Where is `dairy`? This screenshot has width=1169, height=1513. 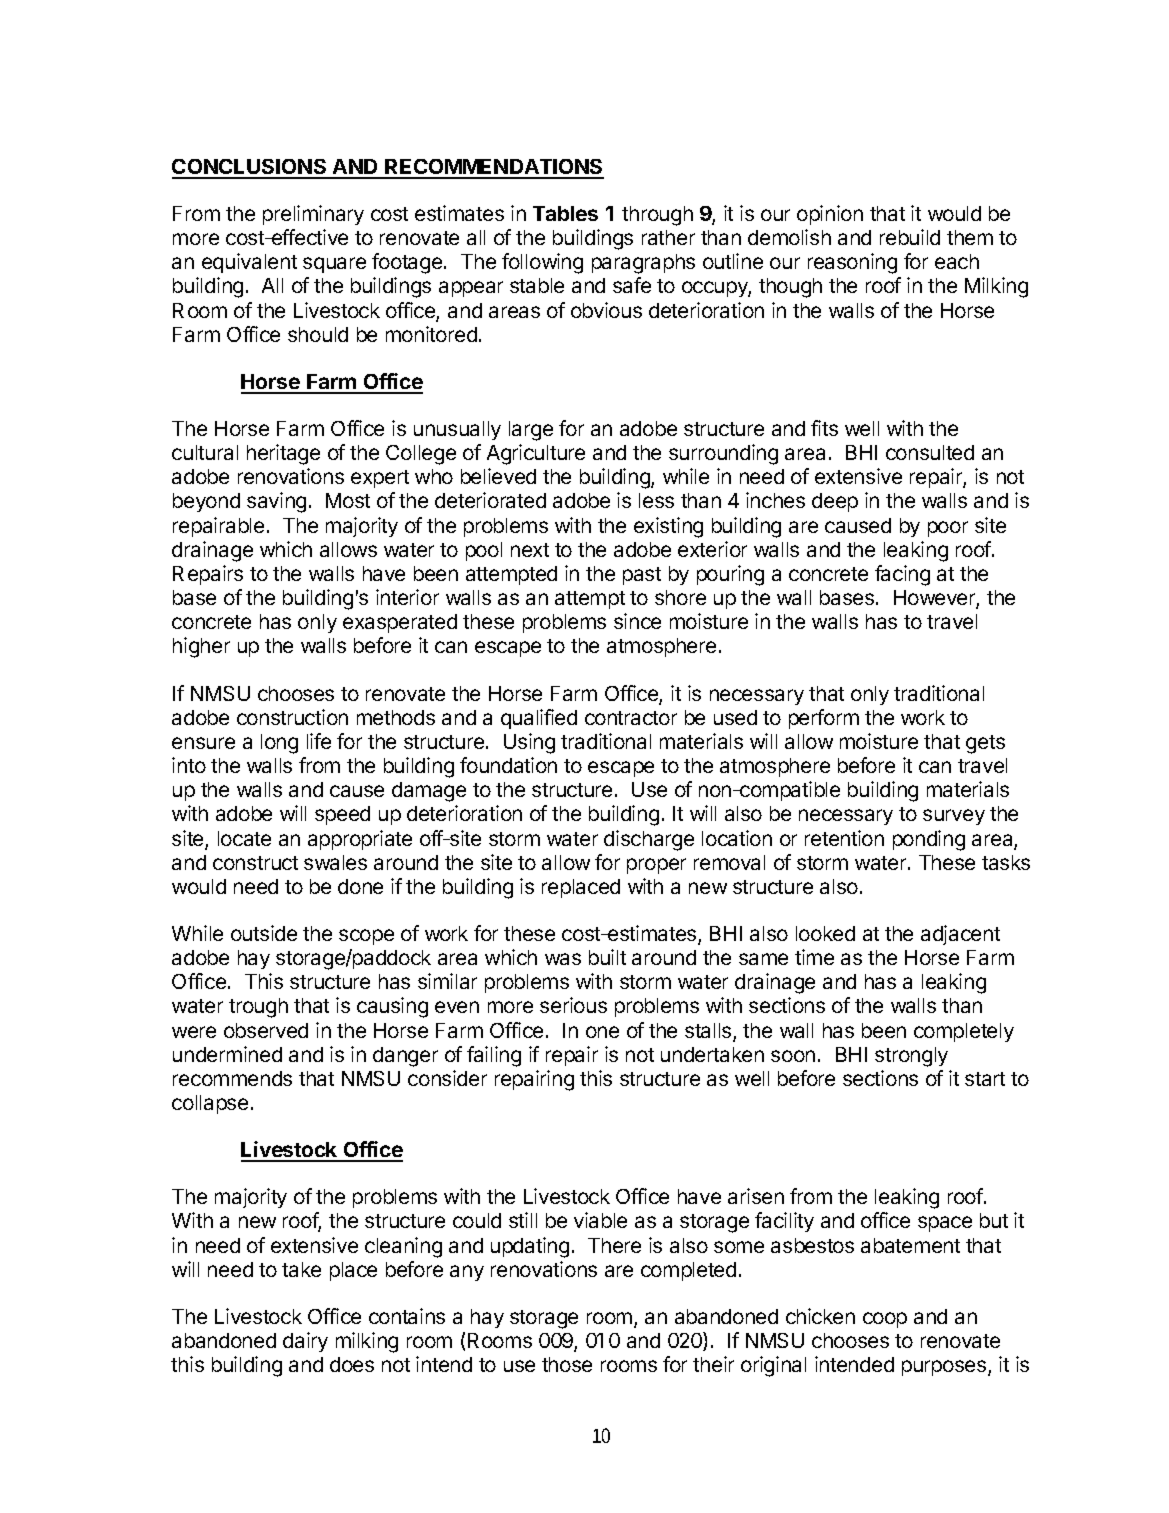 dairy is located at coordinates (305, 1342).
